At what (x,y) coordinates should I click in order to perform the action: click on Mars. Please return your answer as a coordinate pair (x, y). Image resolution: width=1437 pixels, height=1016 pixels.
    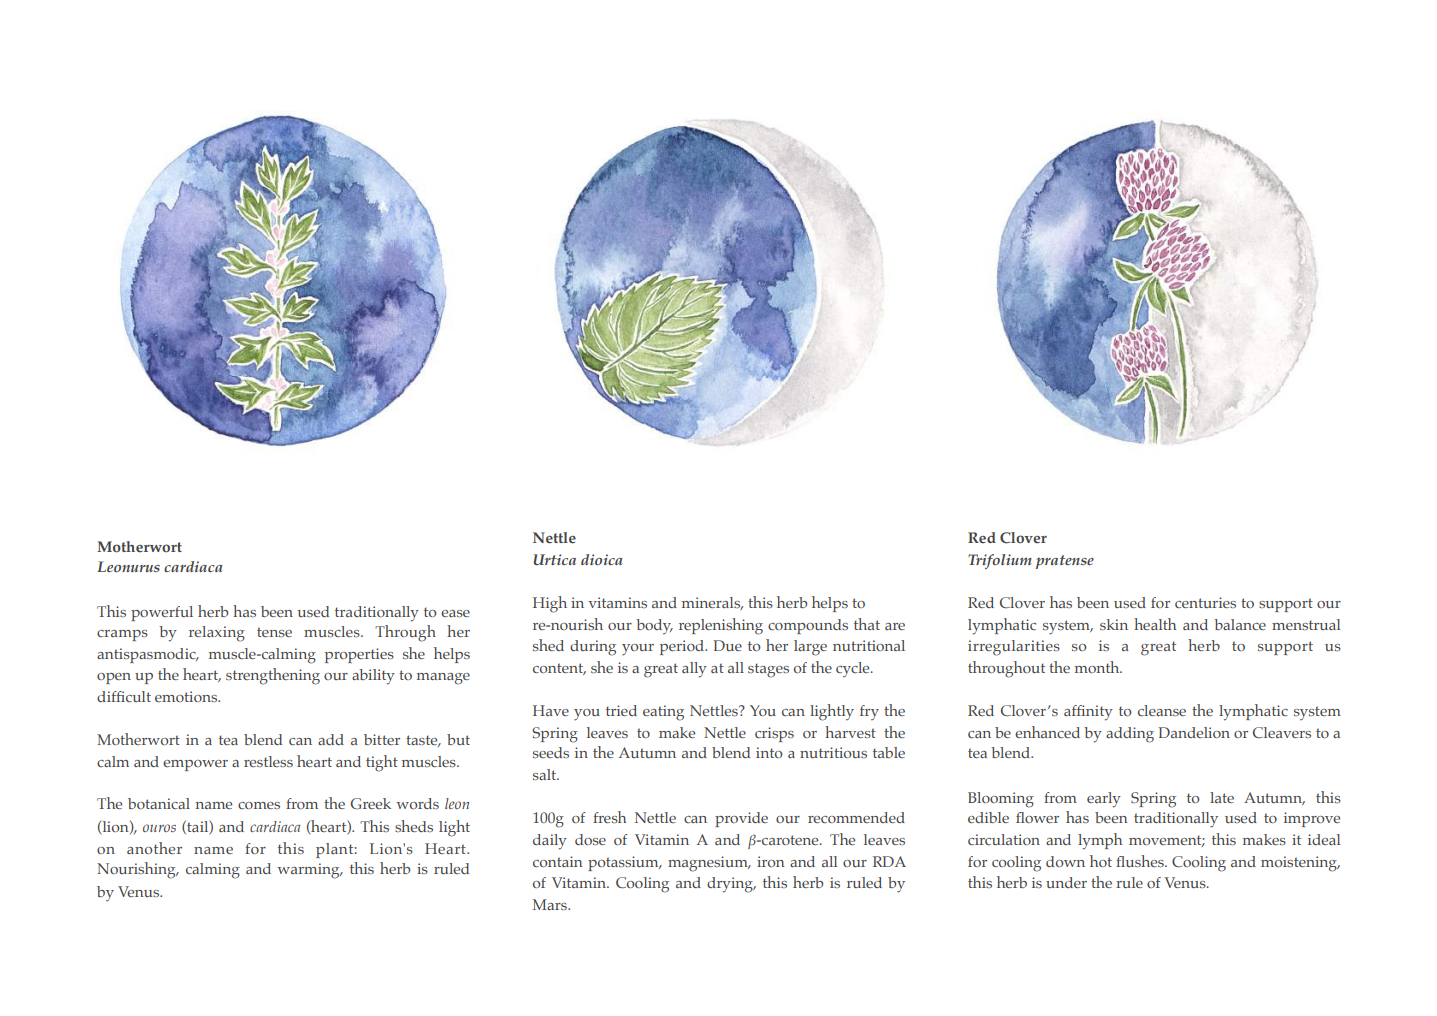
    Looking at the image, I should click on (551, 904).
